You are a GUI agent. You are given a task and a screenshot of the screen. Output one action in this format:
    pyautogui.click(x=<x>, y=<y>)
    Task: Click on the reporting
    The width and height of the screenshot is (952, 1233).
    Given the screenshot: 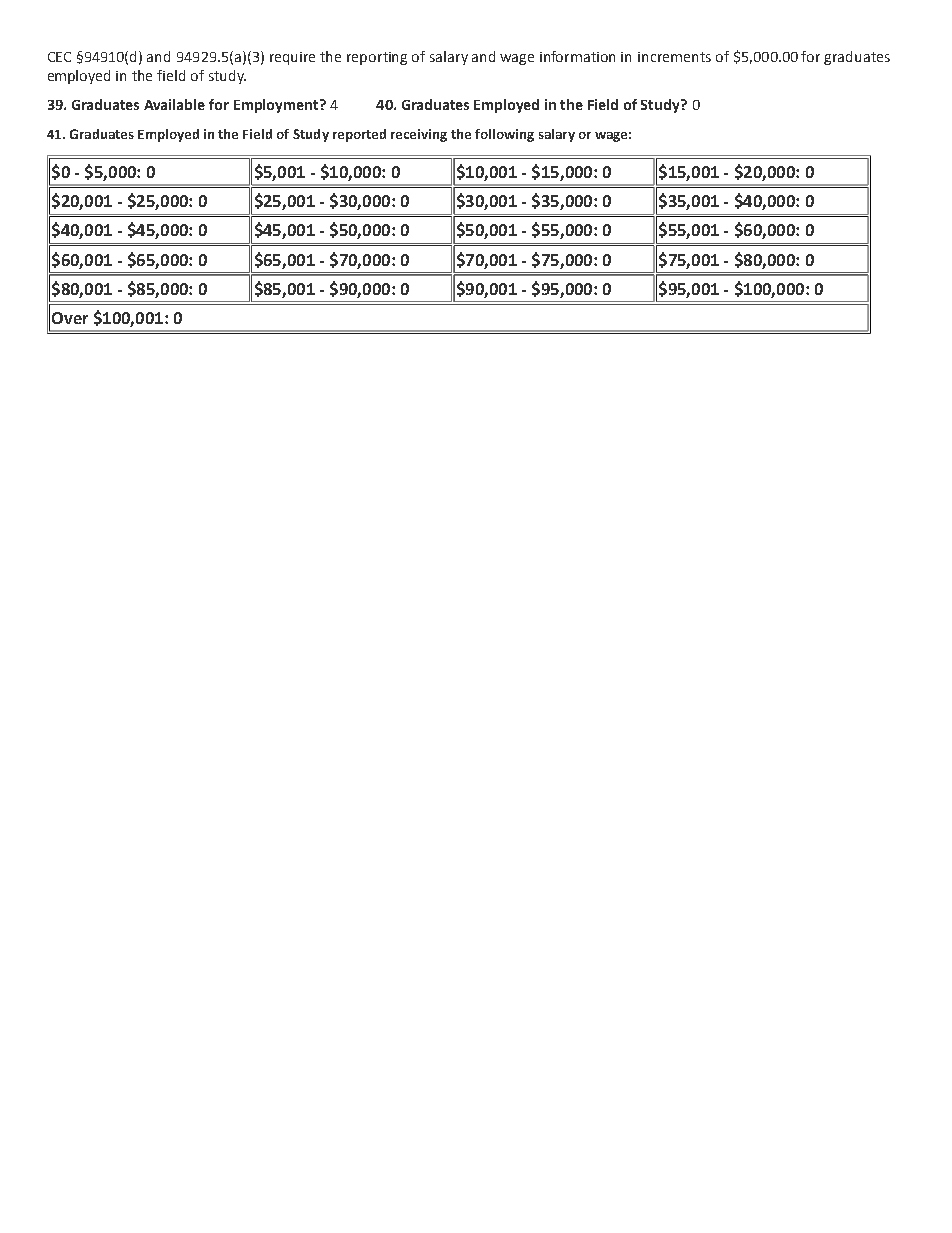 What is the action you would take?
    pyautogui.click(x=377, y=58)
